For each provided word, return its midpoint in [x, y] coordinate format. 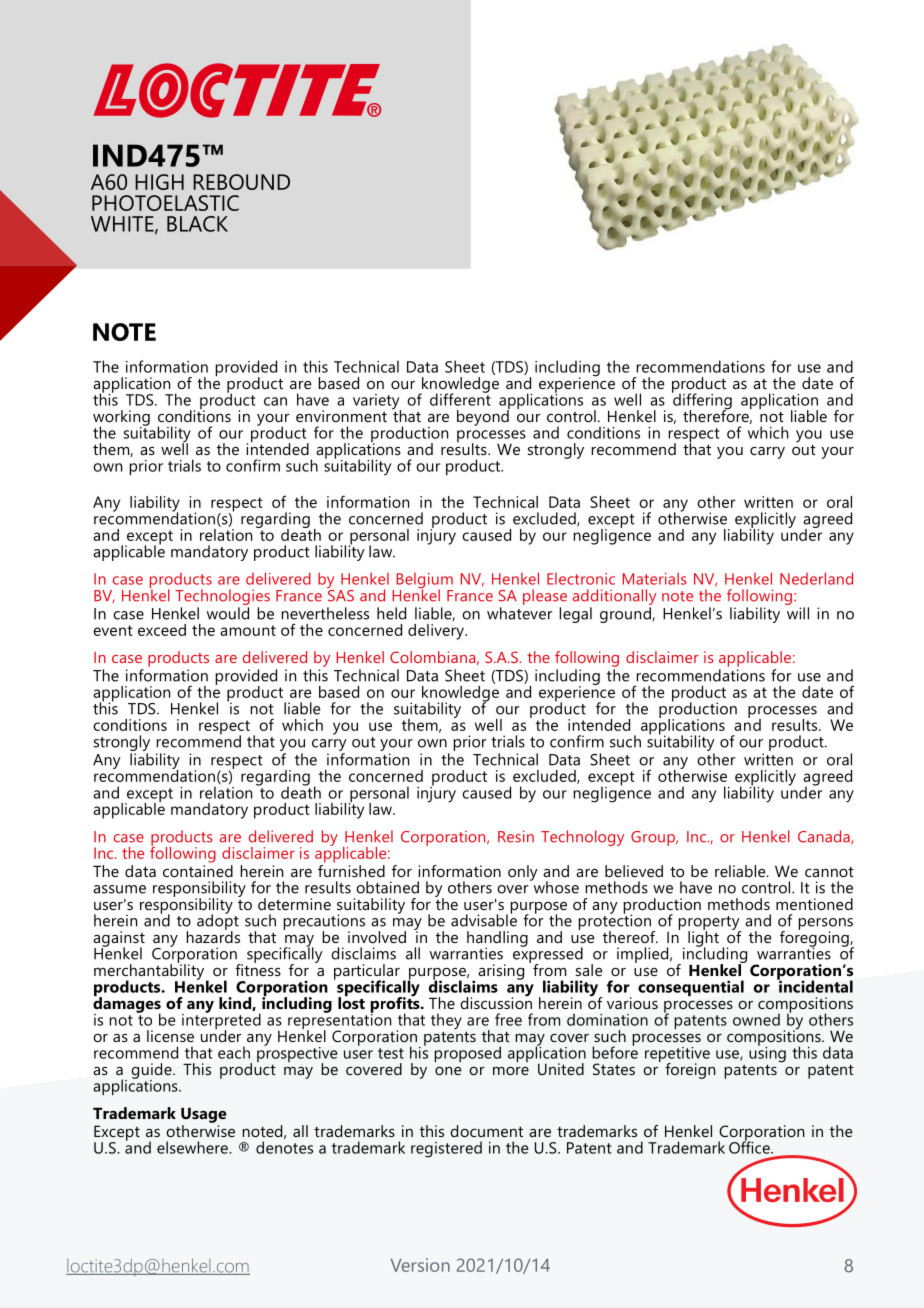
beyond [483, 417]
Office [750, 1146]
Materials [654, 578]
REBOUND [241, 182]
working [121, 419]
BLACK [197, 224]
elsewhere [193, 1147]
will [798, 613]
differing [702, 401]
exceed [162, 630]
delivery [437, 632]
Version [420, 1265]
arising [501, 972]
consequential [691, 988]
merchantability [150, 972]
